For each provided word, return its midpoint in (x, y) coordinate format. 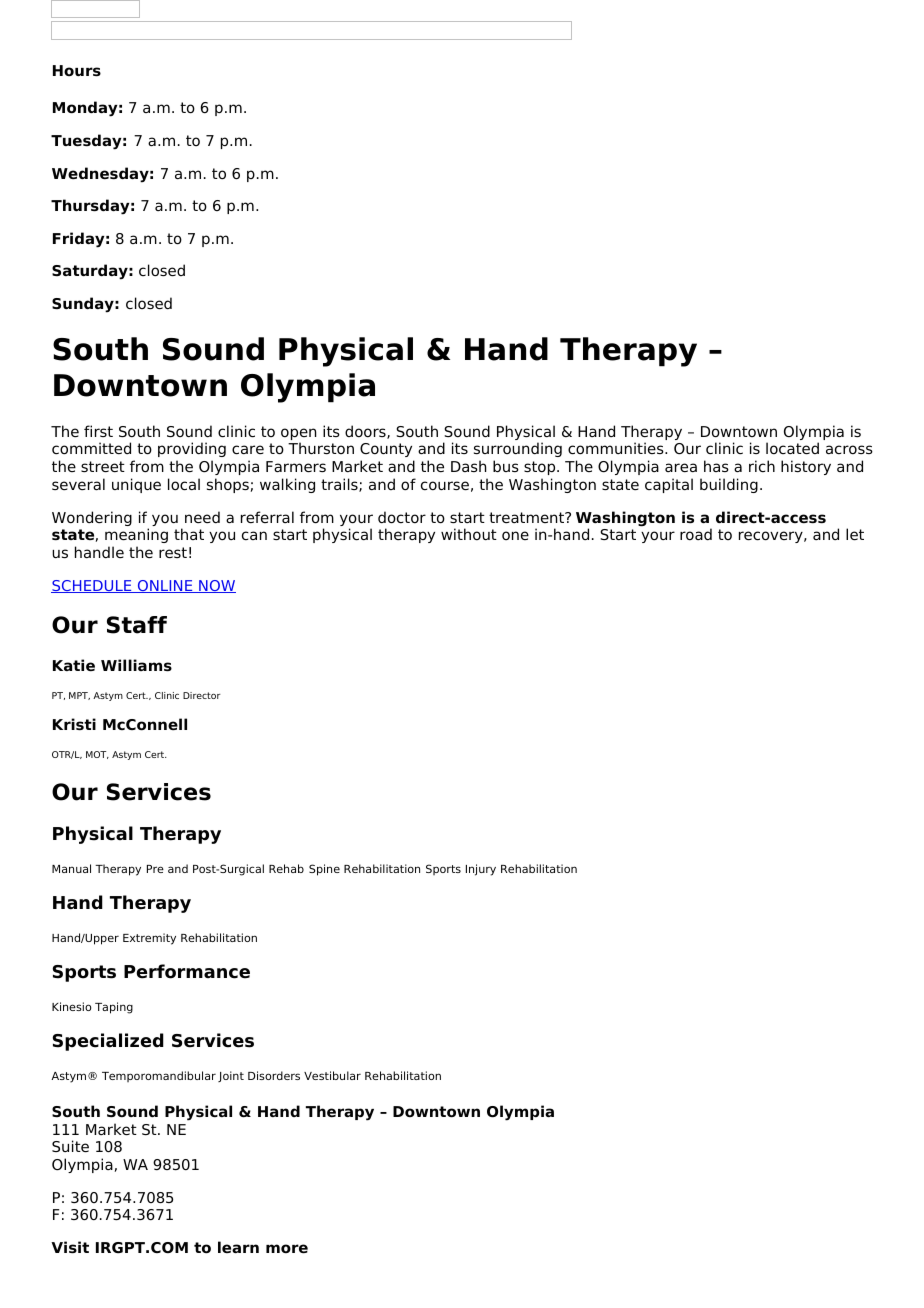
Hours (77, 71)
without (469, 534)
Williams (136, 665)
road (696, 534)
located (792, 448)
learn (238, 1247)
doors (366, 432)
